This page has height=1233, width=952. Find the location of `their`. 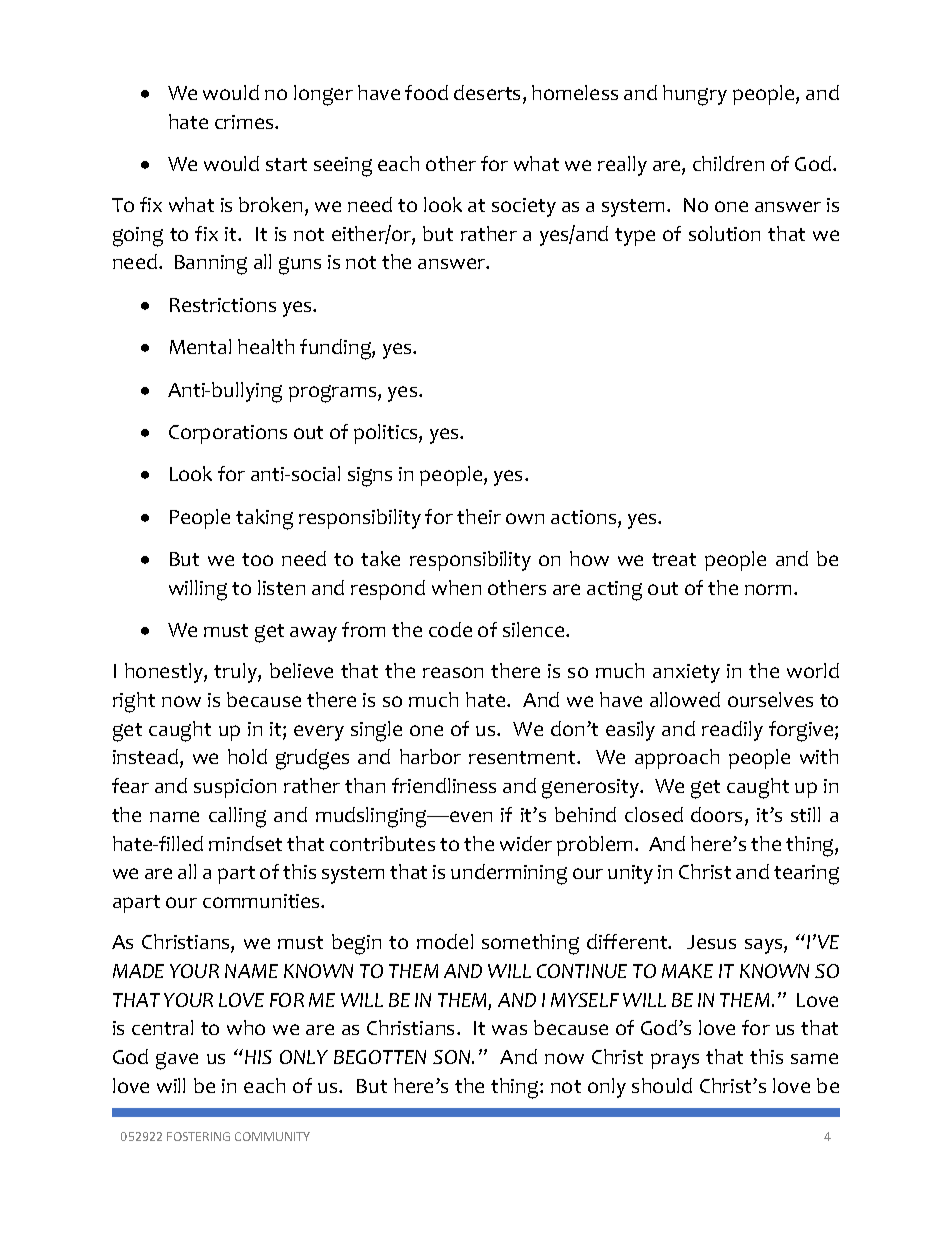

their is located at coordinates (479, 516).
